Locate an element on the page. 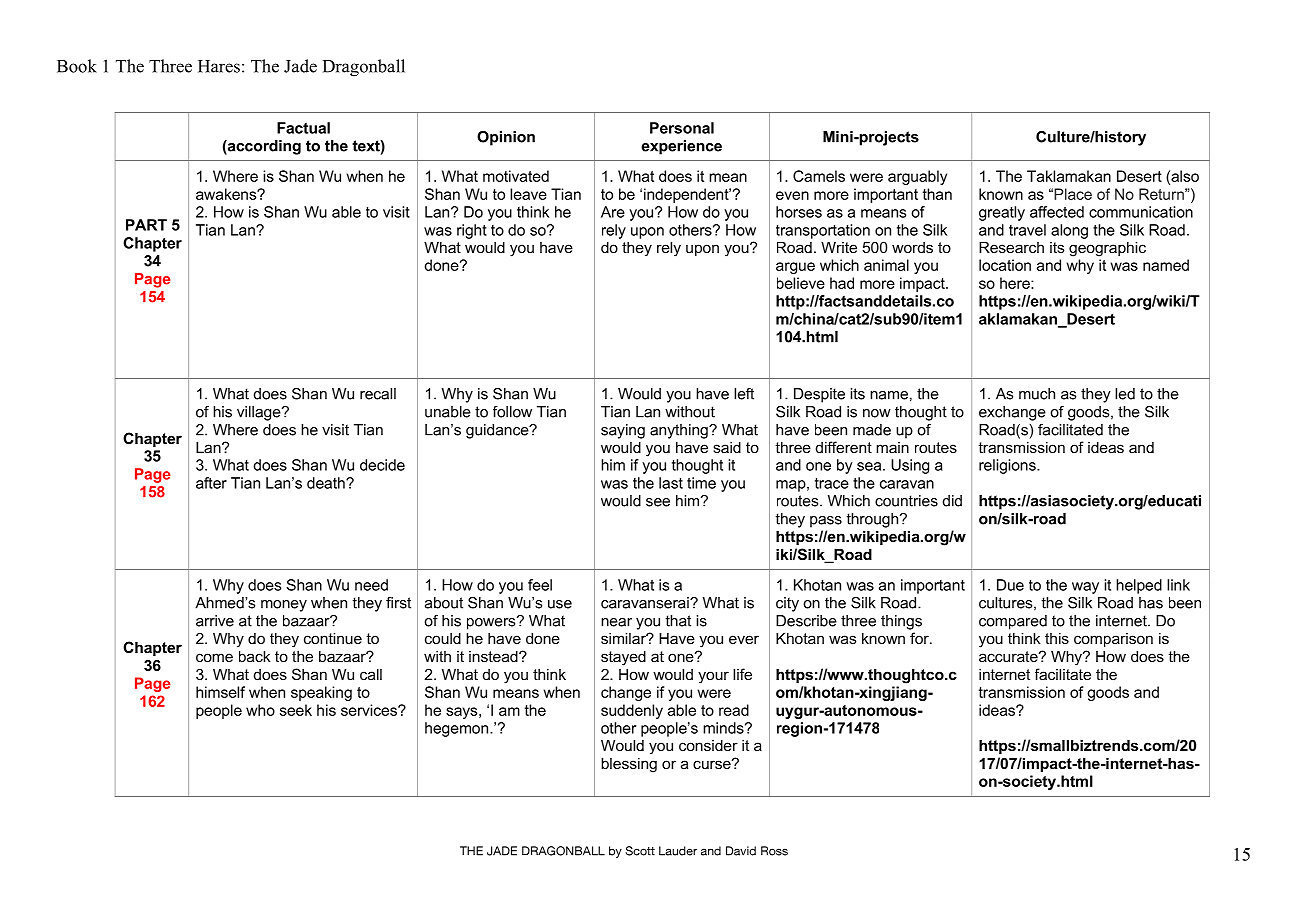  arguably is located at coordinates (917, 177).
